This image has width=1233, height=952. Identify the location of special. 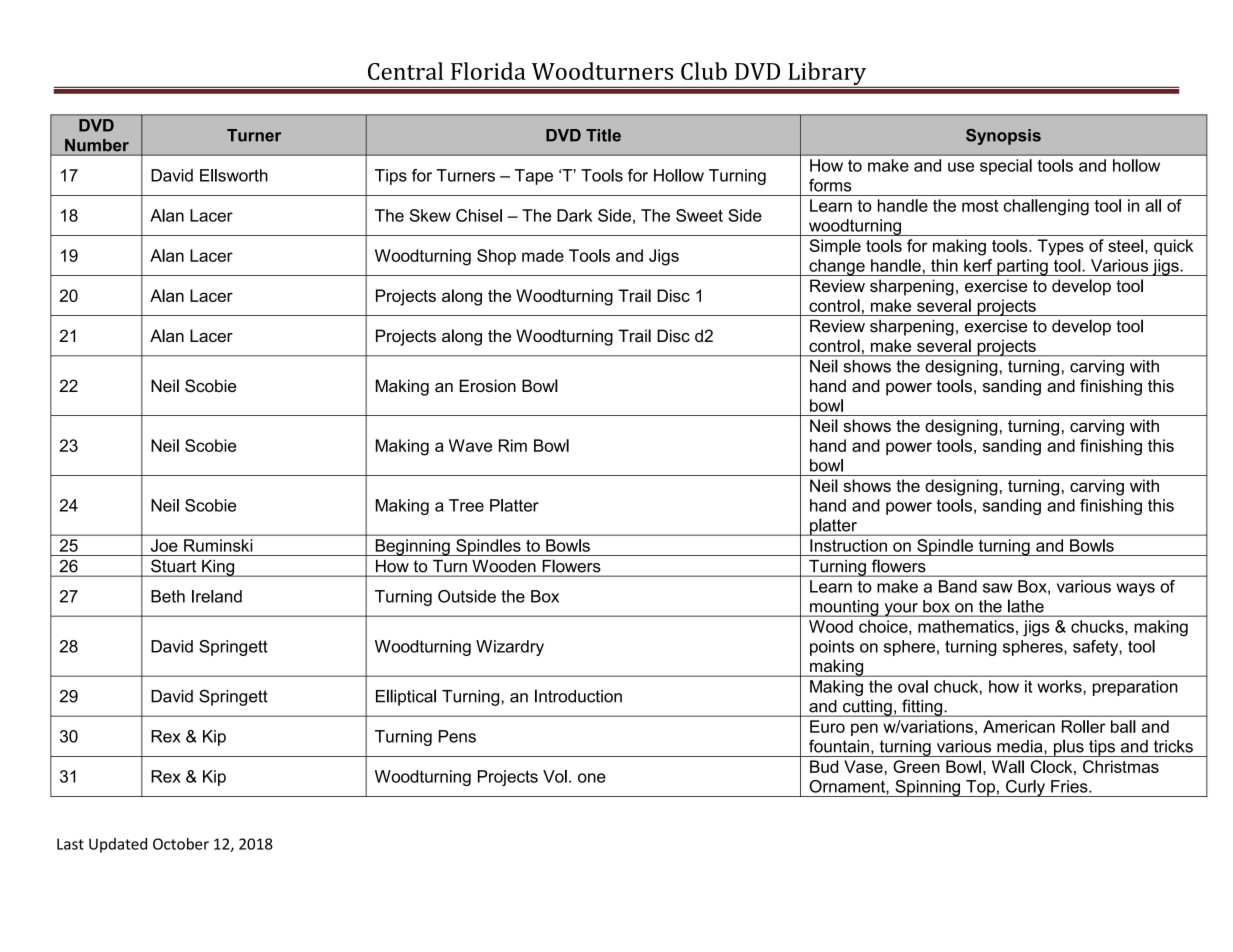
(1006, 167).
